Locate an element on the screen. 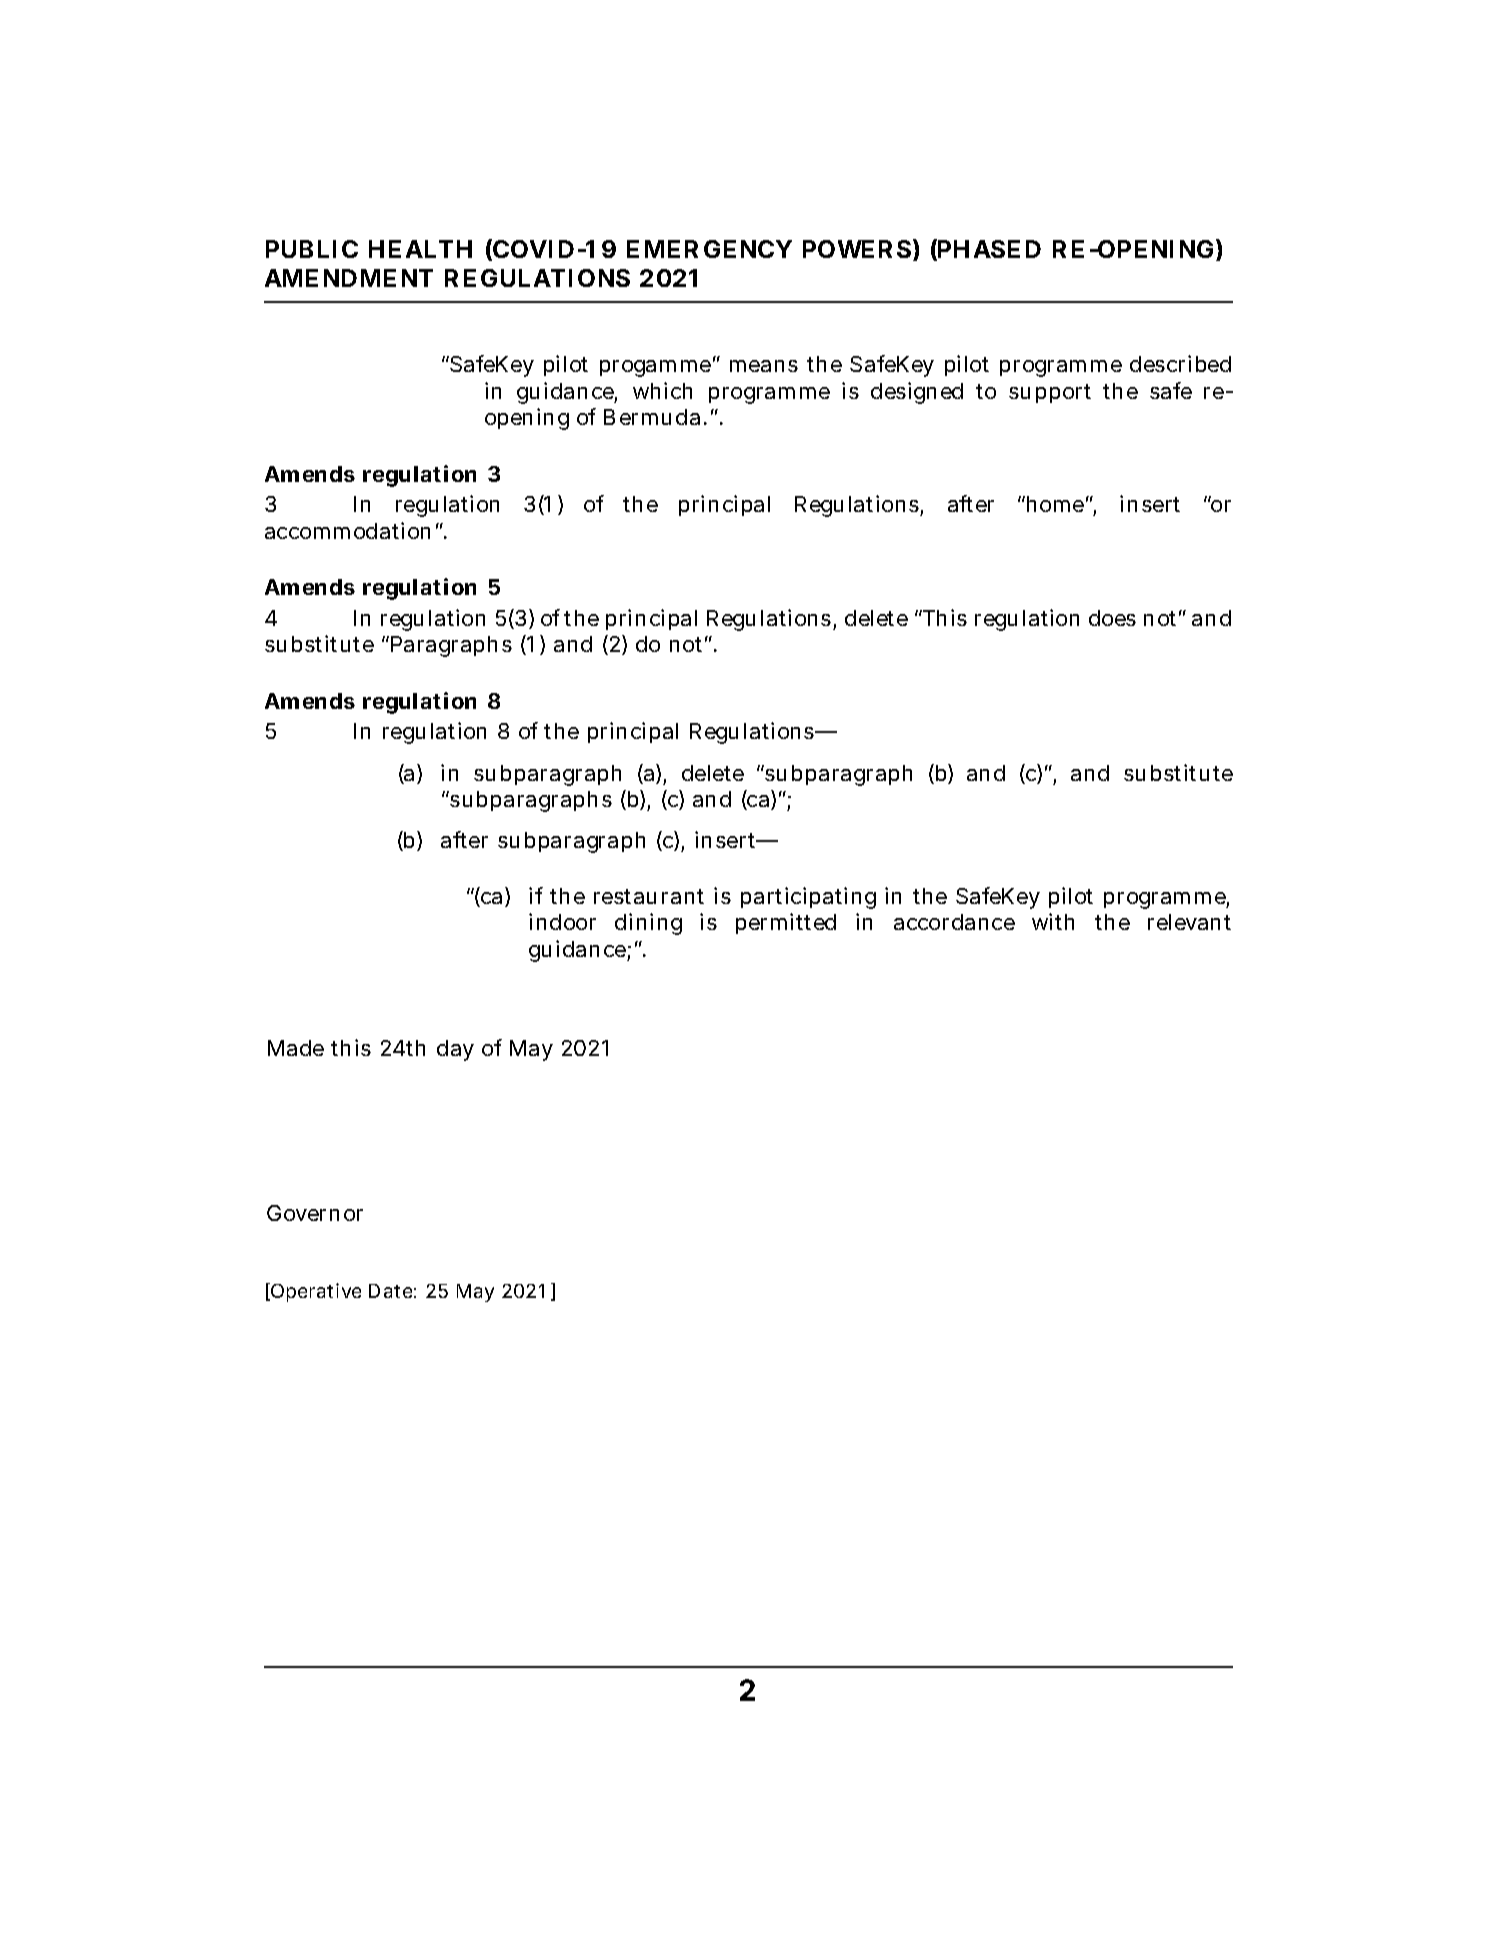 This screenshot has height=1938, width=1497. AMENDMENT is located at coordinates (349, 278).
